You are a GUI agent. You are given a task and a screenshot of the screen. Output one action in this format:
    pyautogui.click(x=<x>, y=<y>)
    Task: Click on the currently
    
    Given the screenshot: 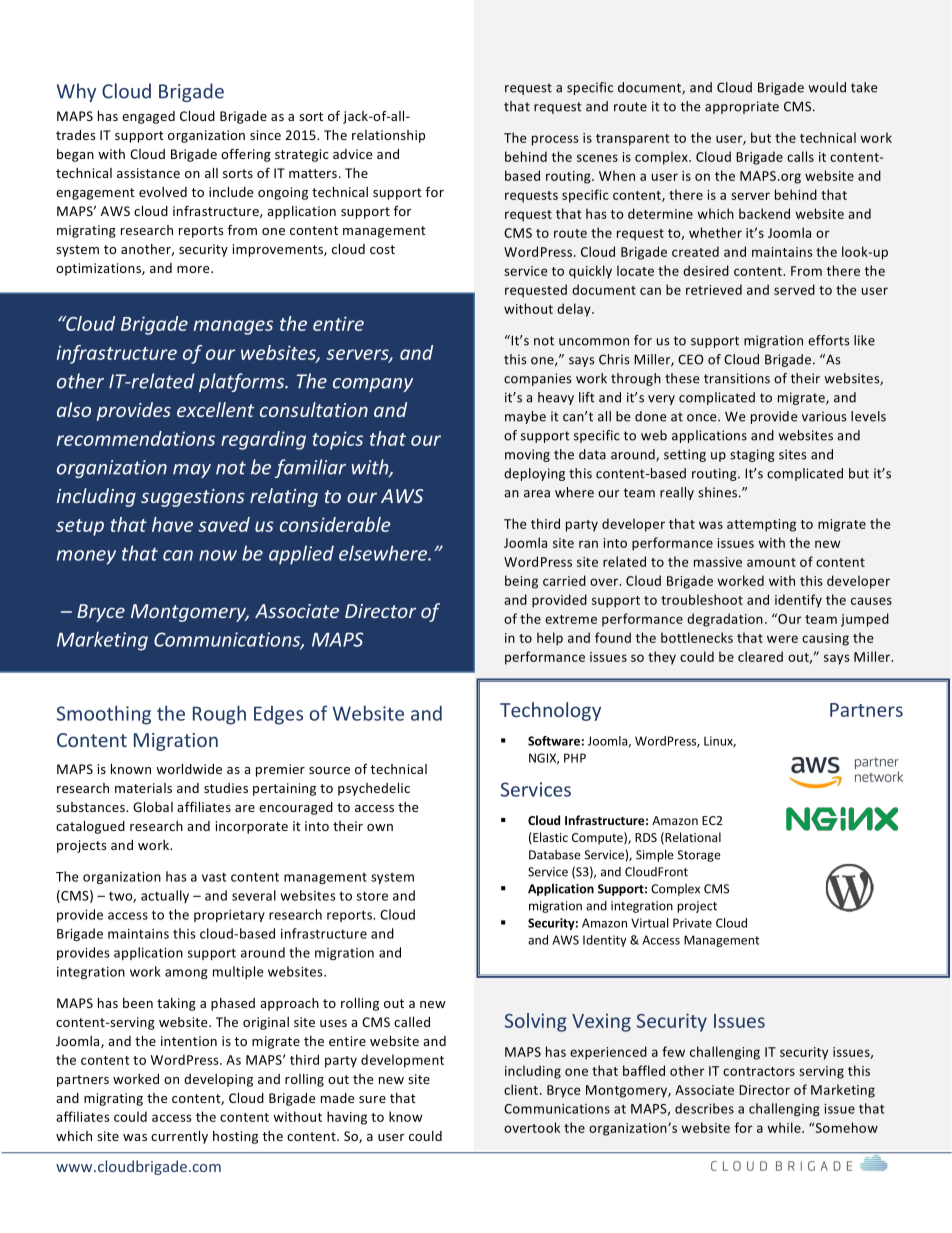 What is the action you would take?
    pyautogui.click(x=179, y=1137)
